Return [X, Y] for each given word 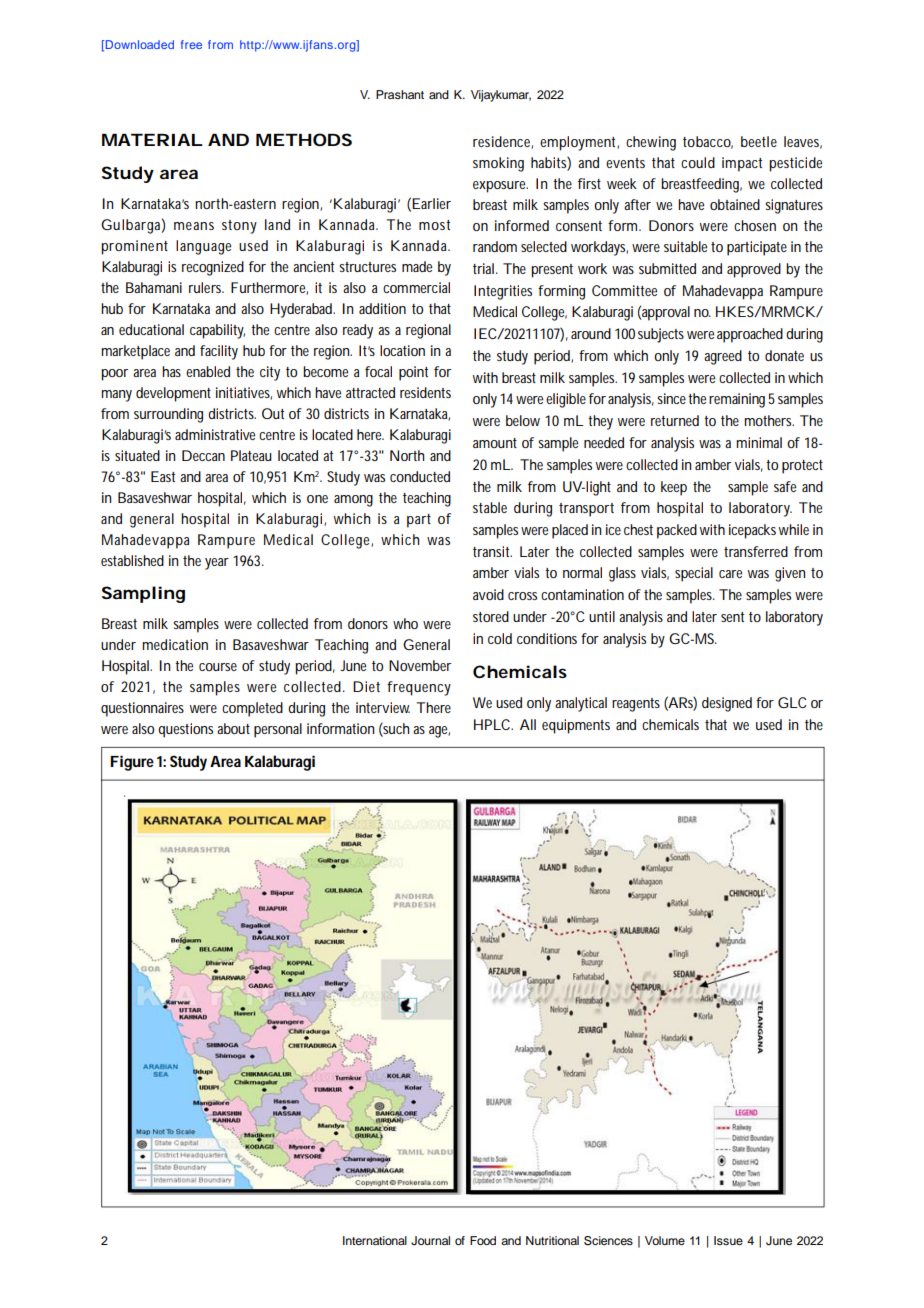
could [698, 162]
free [191, 44]
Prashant [400, 94]
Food [483, 1240]
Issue [728, 1240]
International [375, 1240]
